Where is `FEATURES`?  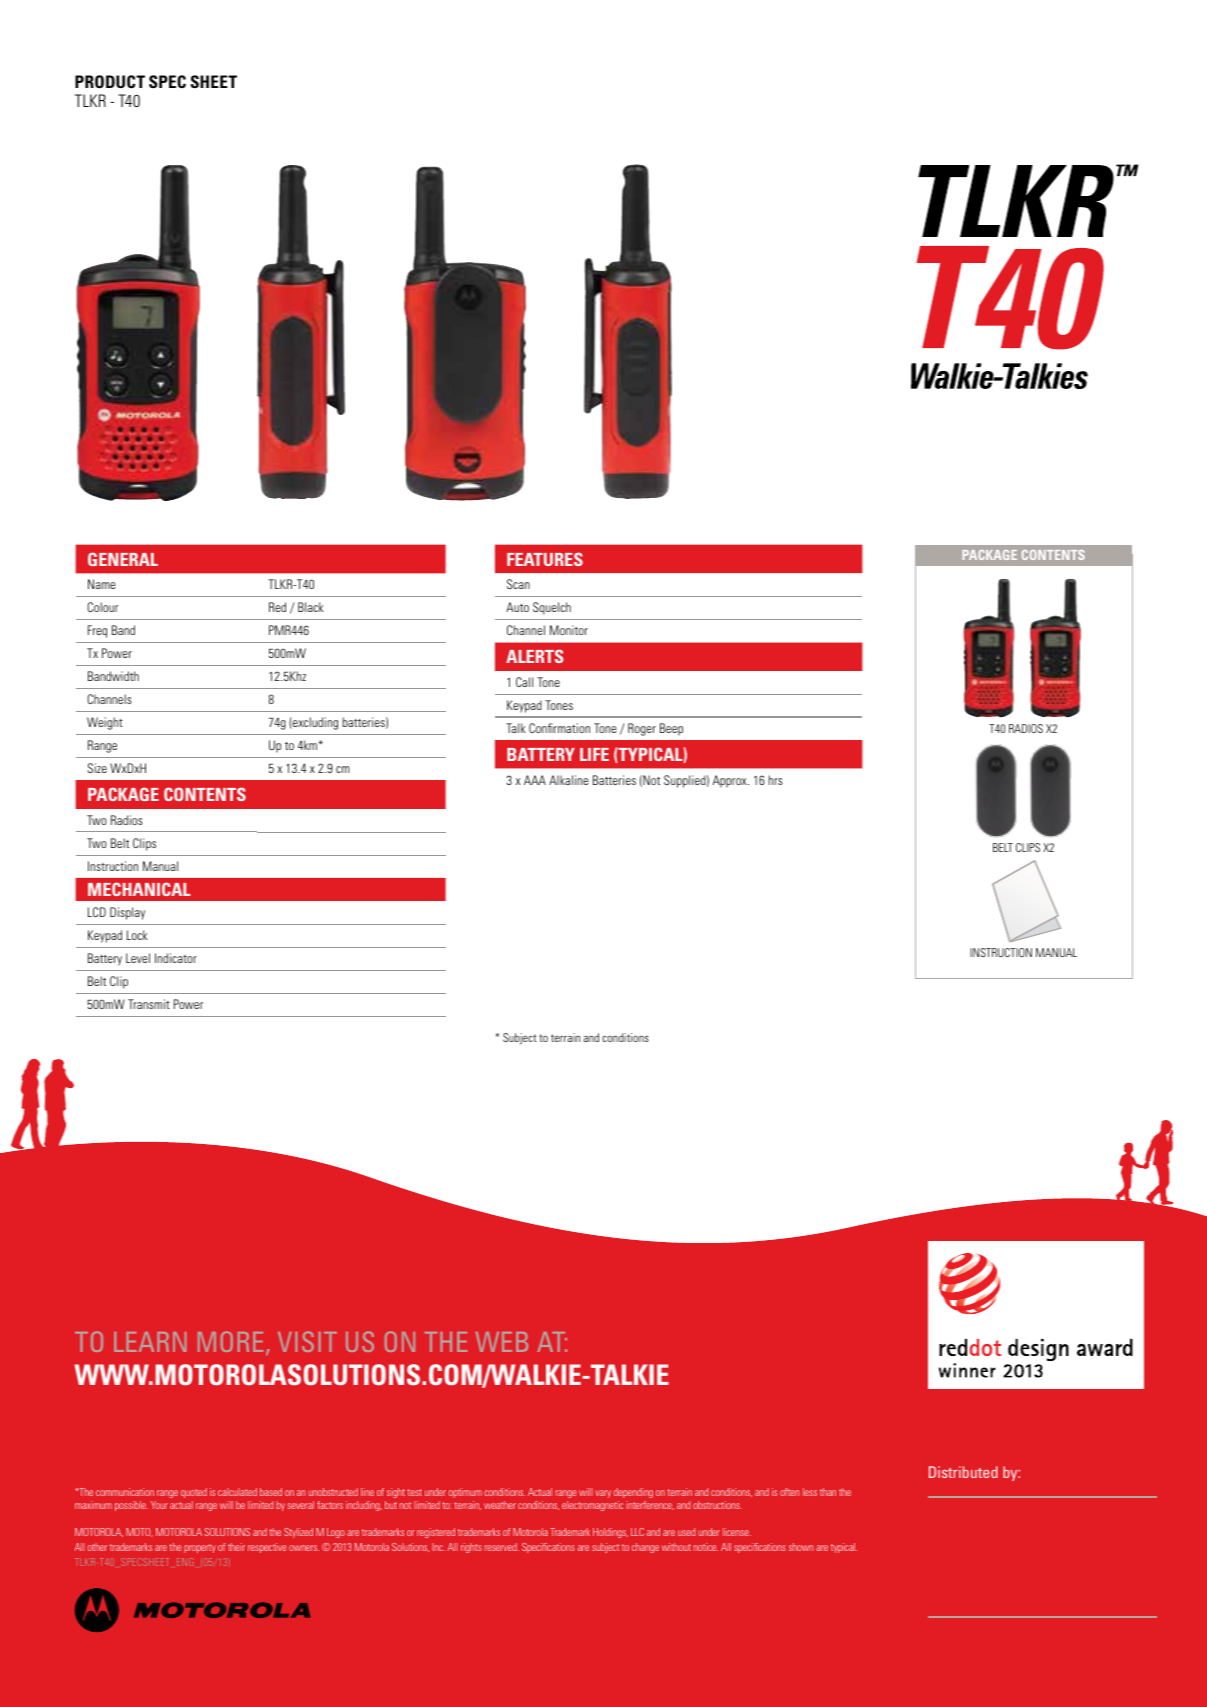
FEATURES is located at coordinates (545, 559).
